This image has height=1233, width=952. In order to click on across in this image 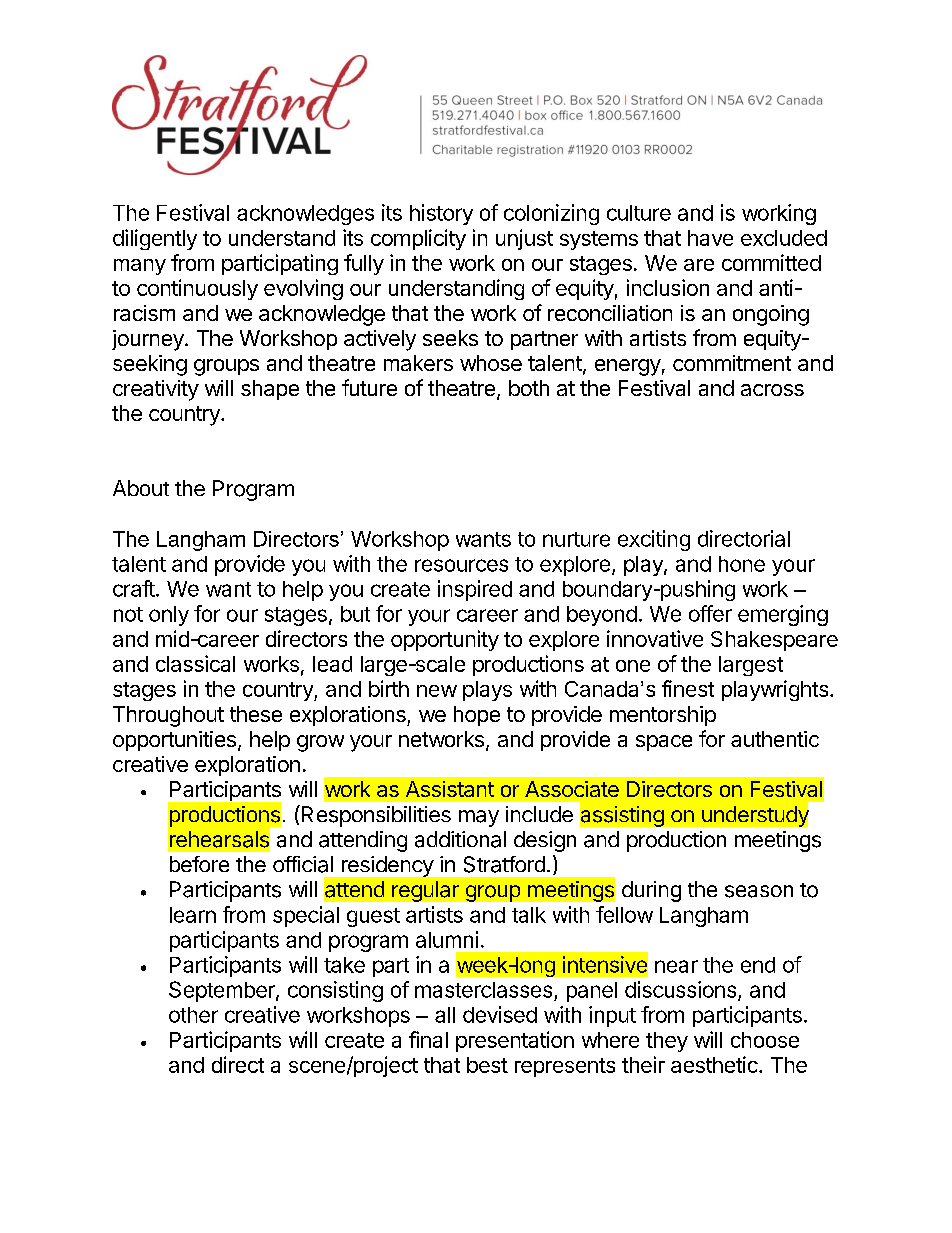, I will do `click(772, 390)`.
